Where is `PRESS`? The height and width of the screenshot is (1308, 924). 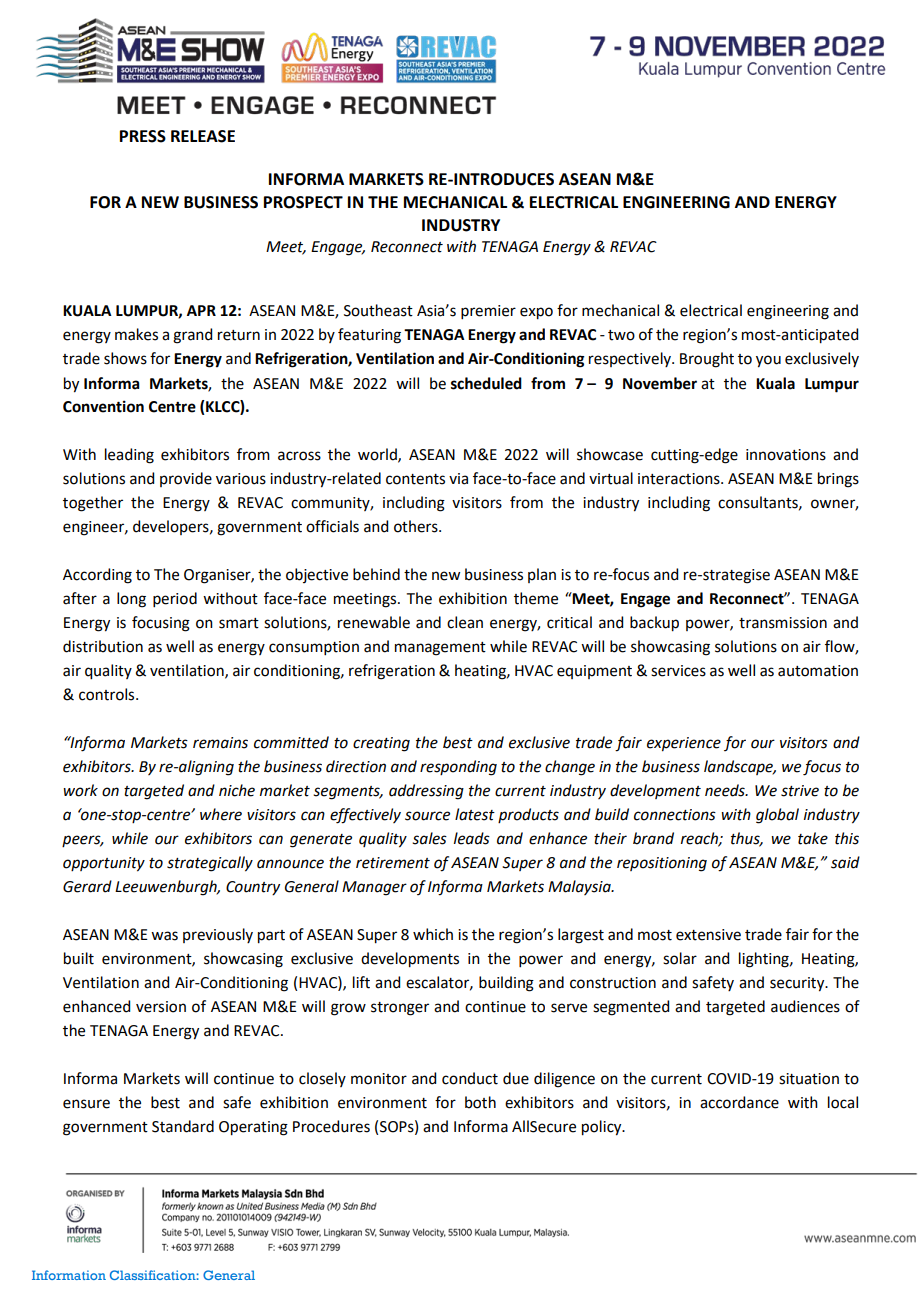 PRESS is located at coordinates (143, 136).
